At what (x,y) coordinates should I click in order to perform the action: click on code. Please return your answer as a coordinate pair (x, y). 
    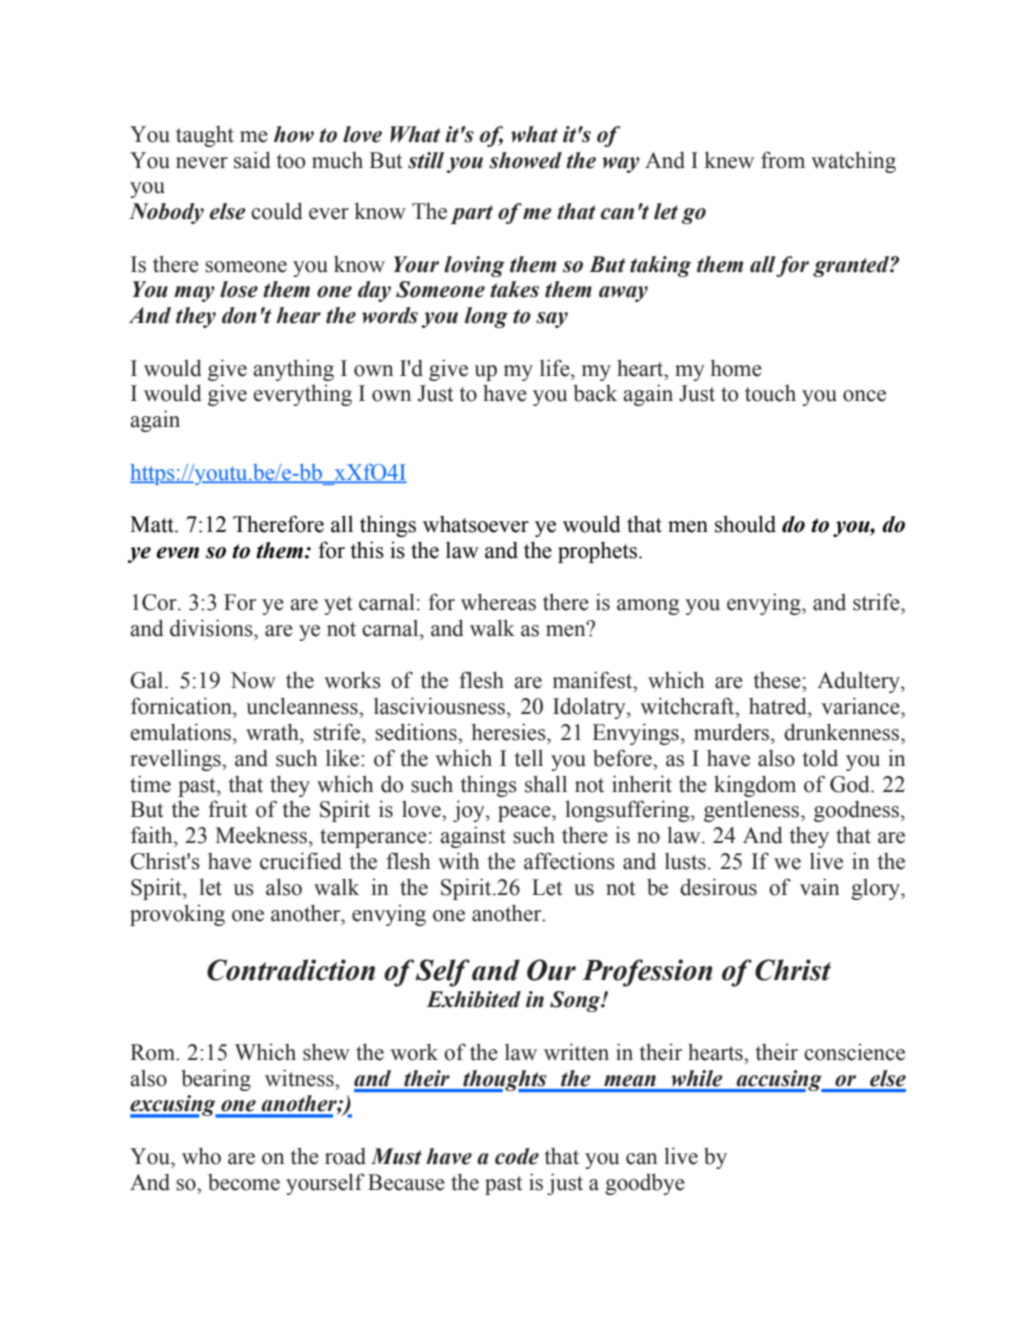
    Looking at the image, I should click on (517, 1156).
